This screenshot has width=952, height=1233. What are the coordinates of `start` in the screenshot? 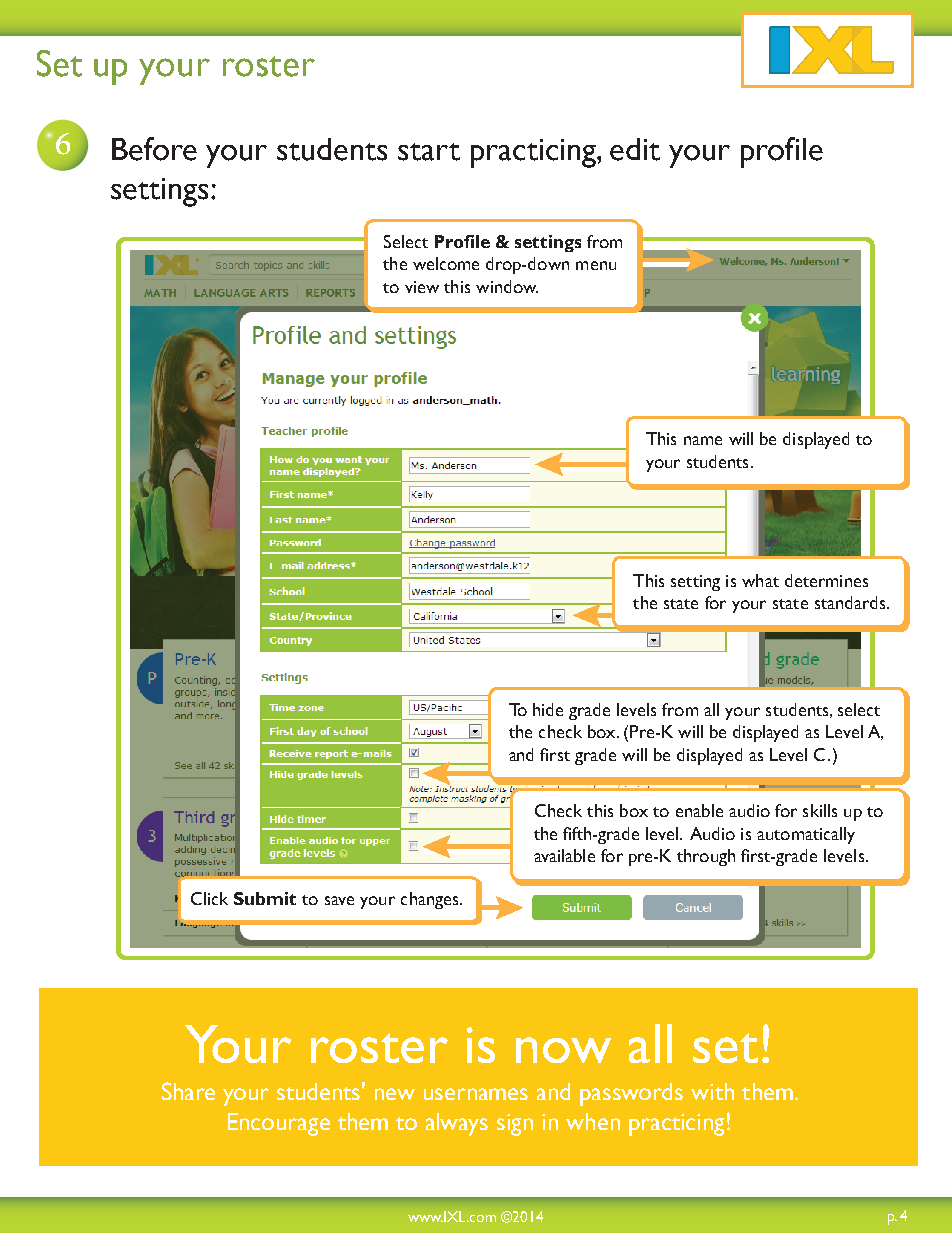 It's located at (429, 152).
